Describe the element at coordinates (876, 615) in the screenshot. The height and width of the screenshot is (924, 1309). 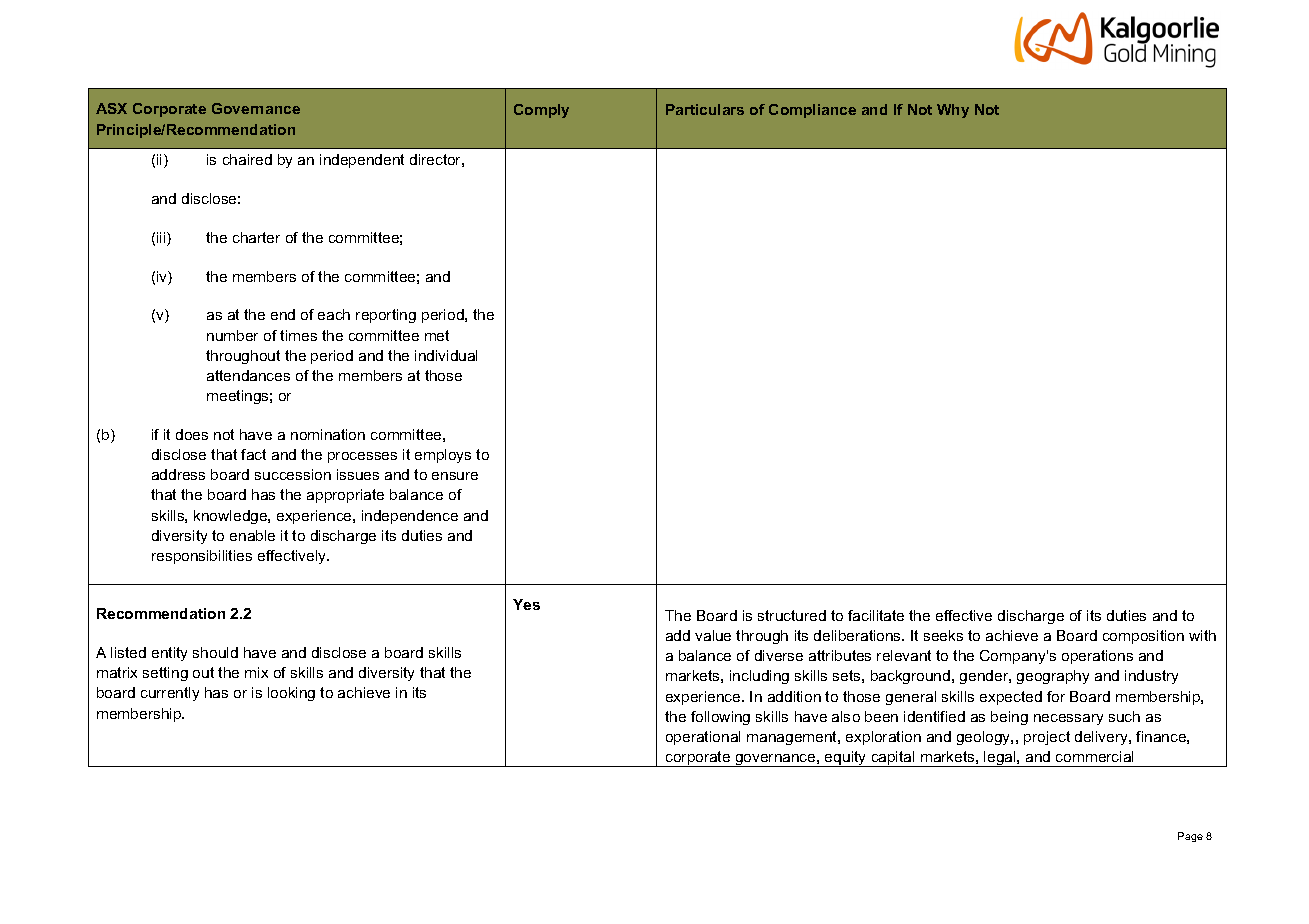
I see `facilitate` at that location.
